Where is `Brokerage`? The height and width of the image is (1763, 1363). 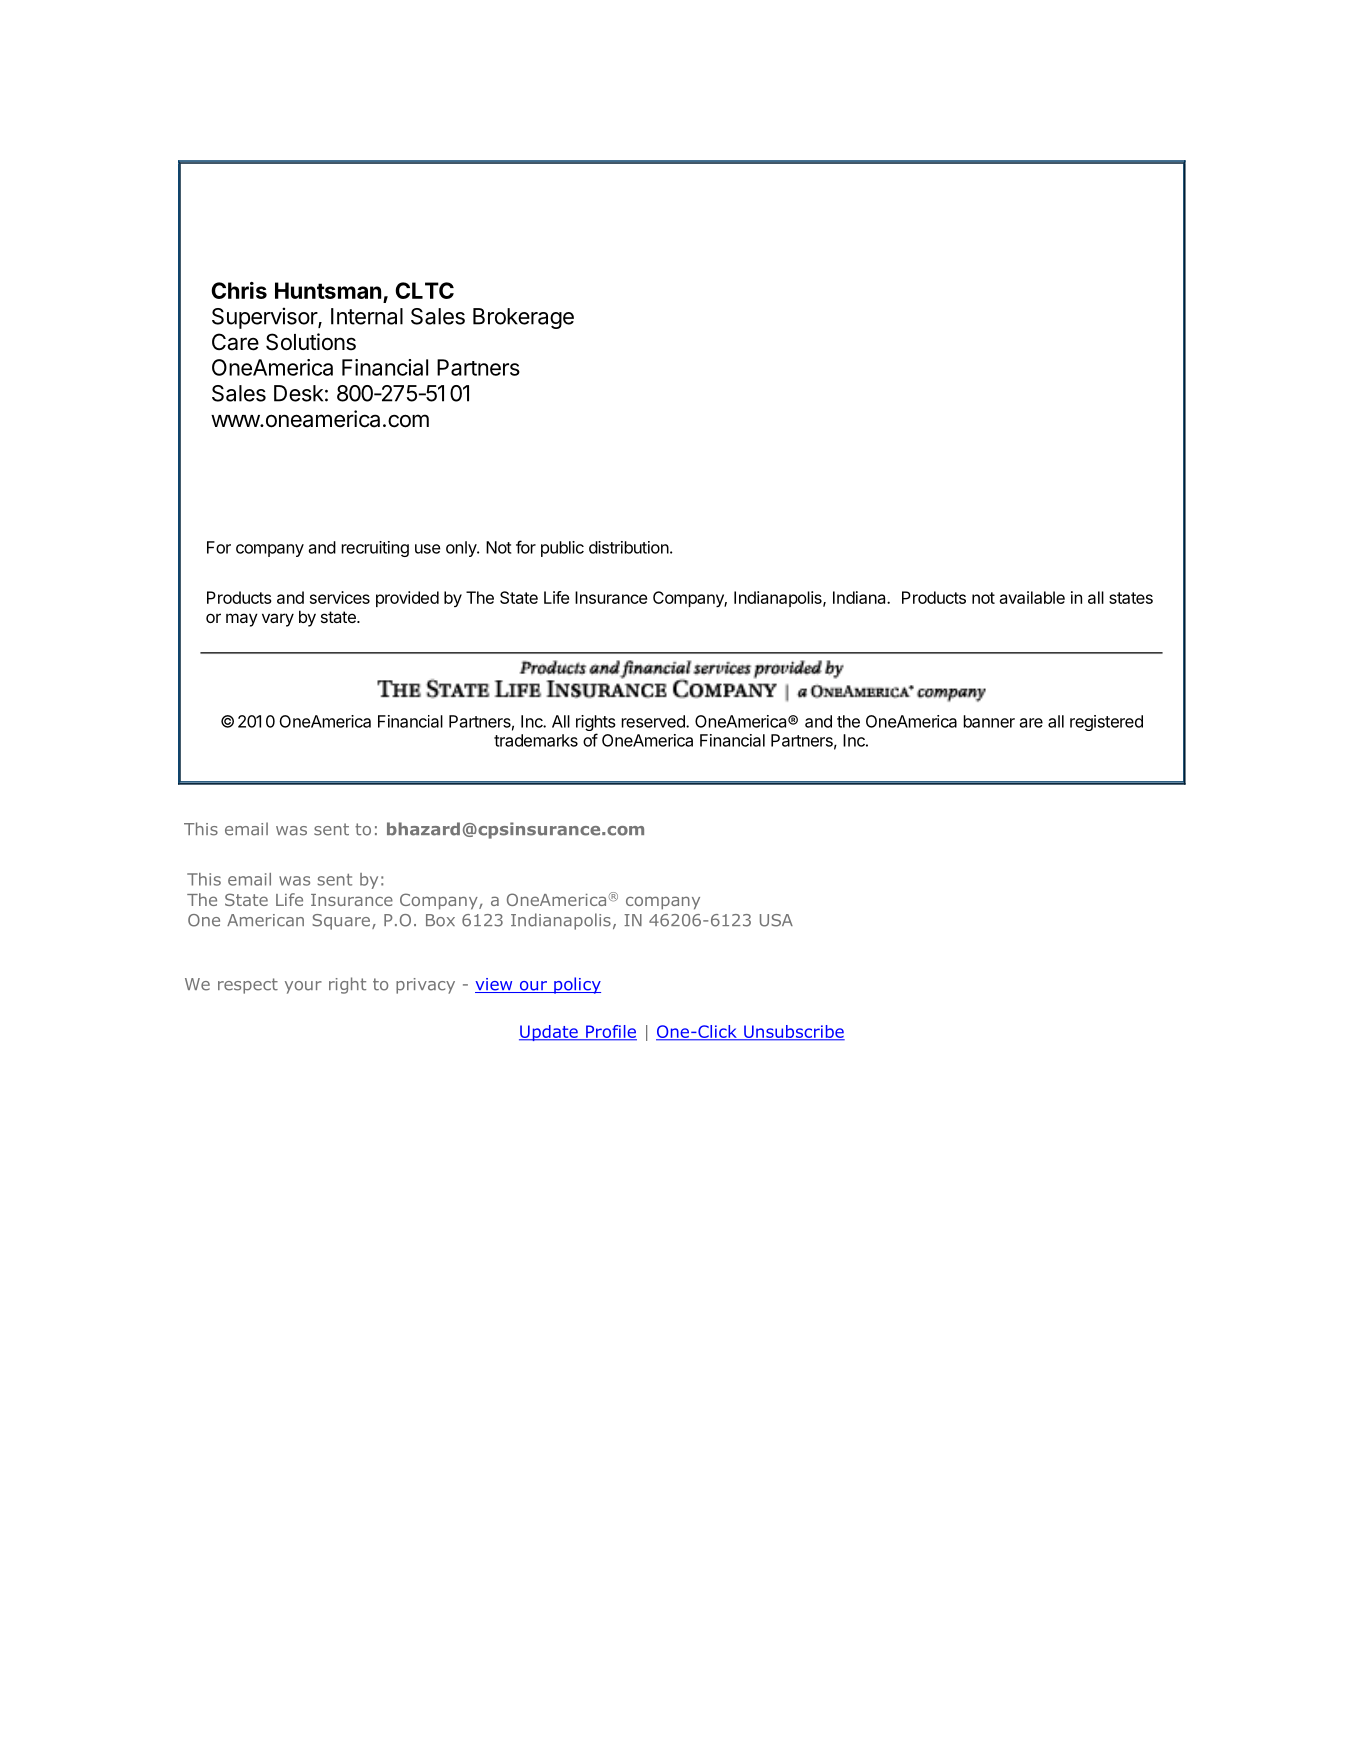
Brokerage is located at coordinates (523, 318).
